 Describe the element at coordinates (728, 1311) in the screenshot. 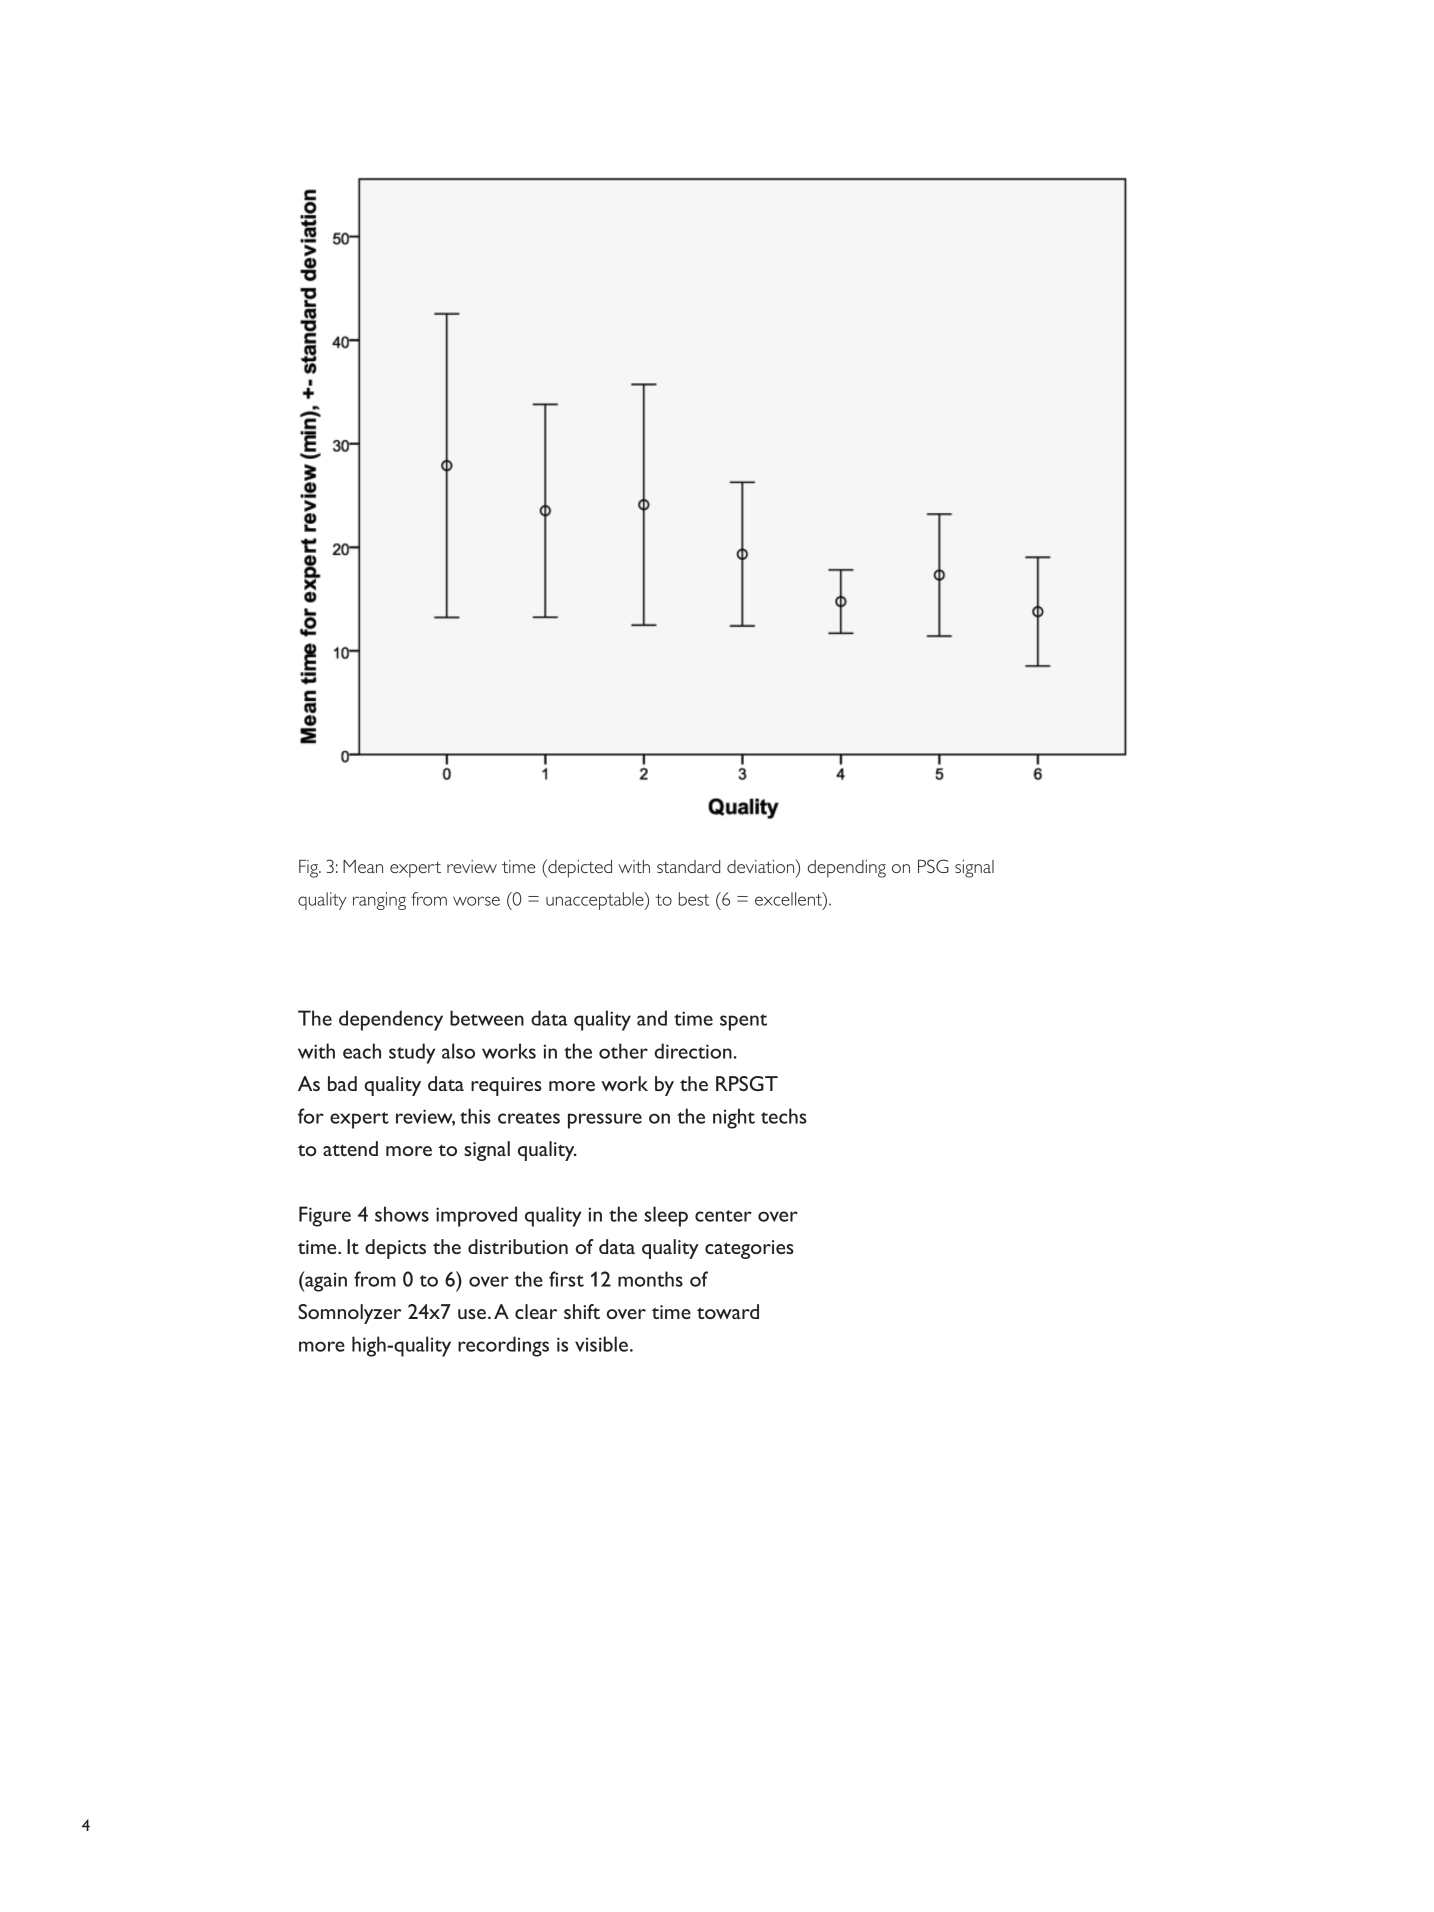

I see `toward` at that location.
